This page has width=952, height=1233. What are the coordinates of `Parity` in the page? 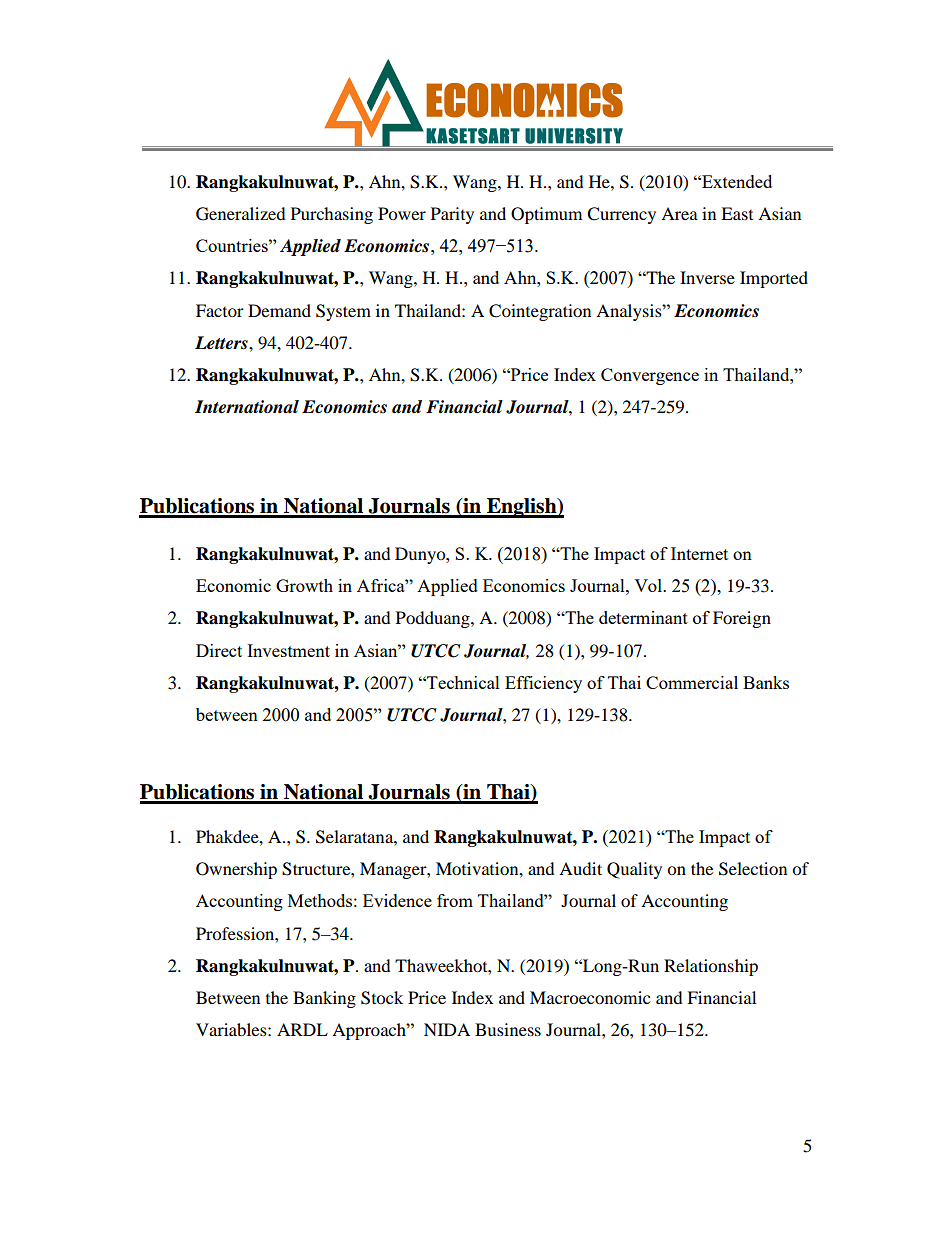 It's located at (452, 215).
